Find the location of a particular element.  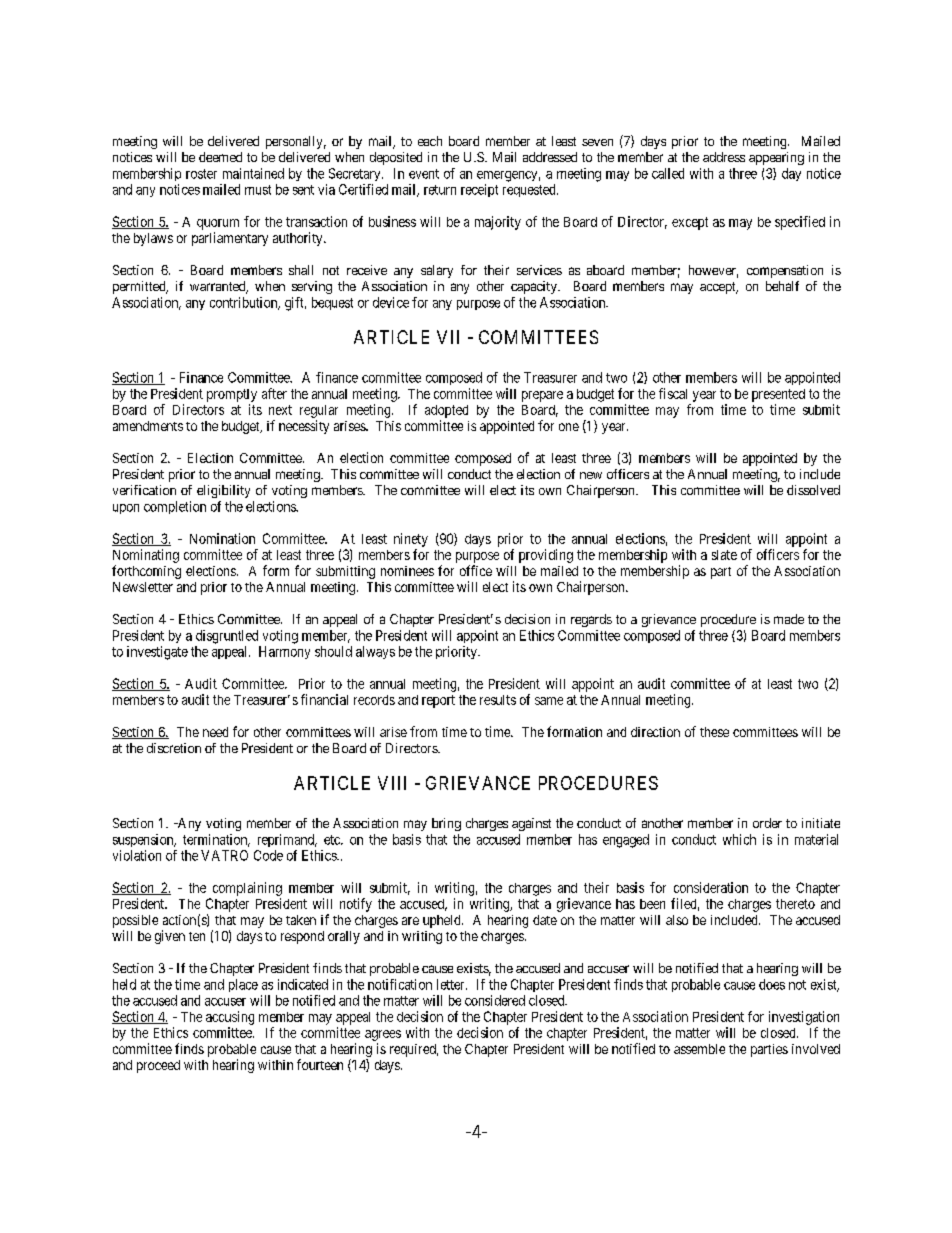

eligibility is located at coordinates (223, 491).
